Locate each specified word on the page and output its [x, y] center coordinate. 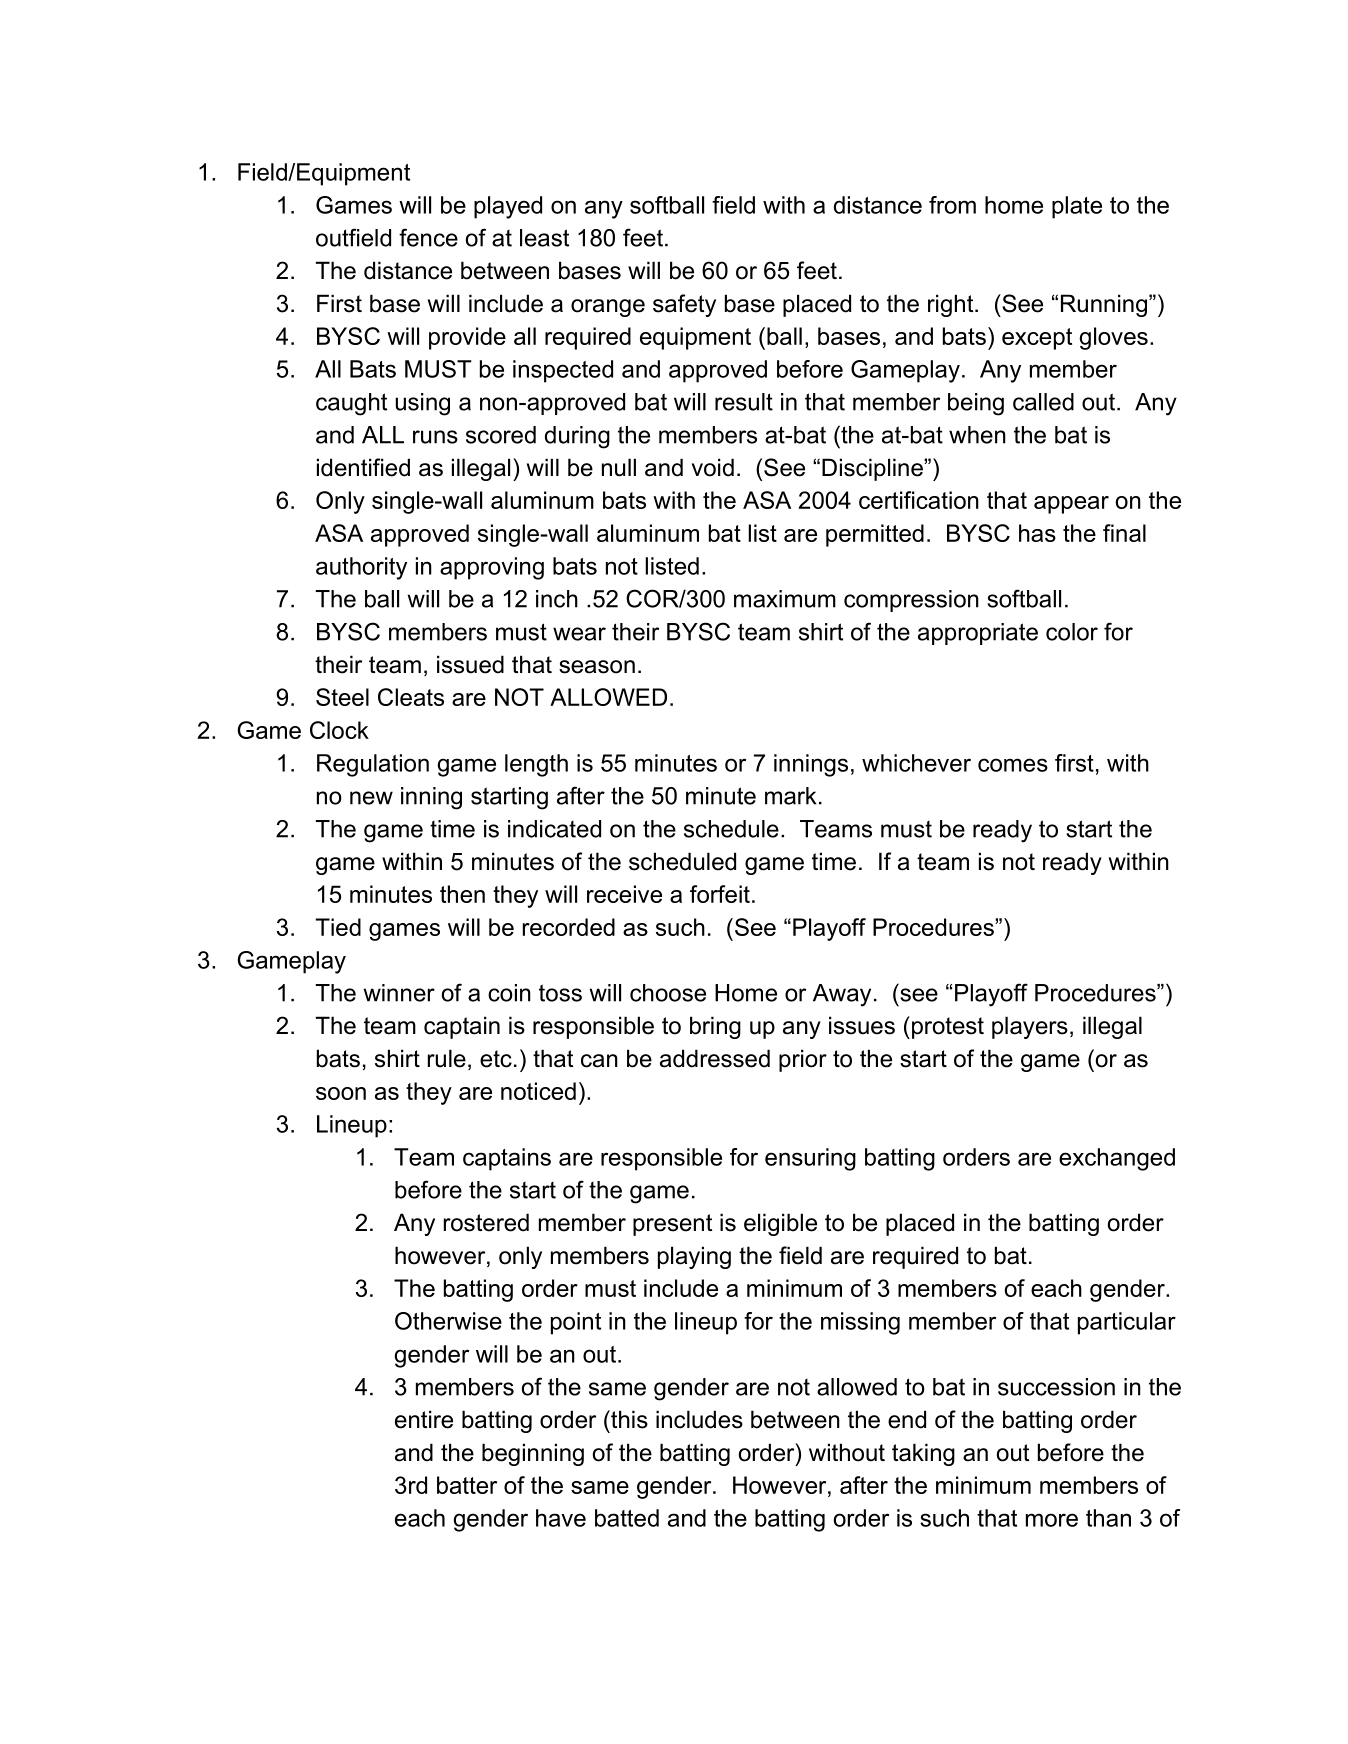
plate [1077, 207]
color [1072, 632]
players [1030, 1027]
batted [627, 1518]
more [1052, 1520]
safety [684, 305]
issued [470, 664]
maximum [785, 599]
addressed [715, 1058]
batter [467, 1485]
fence [428, 237]
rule [447, 1058]
